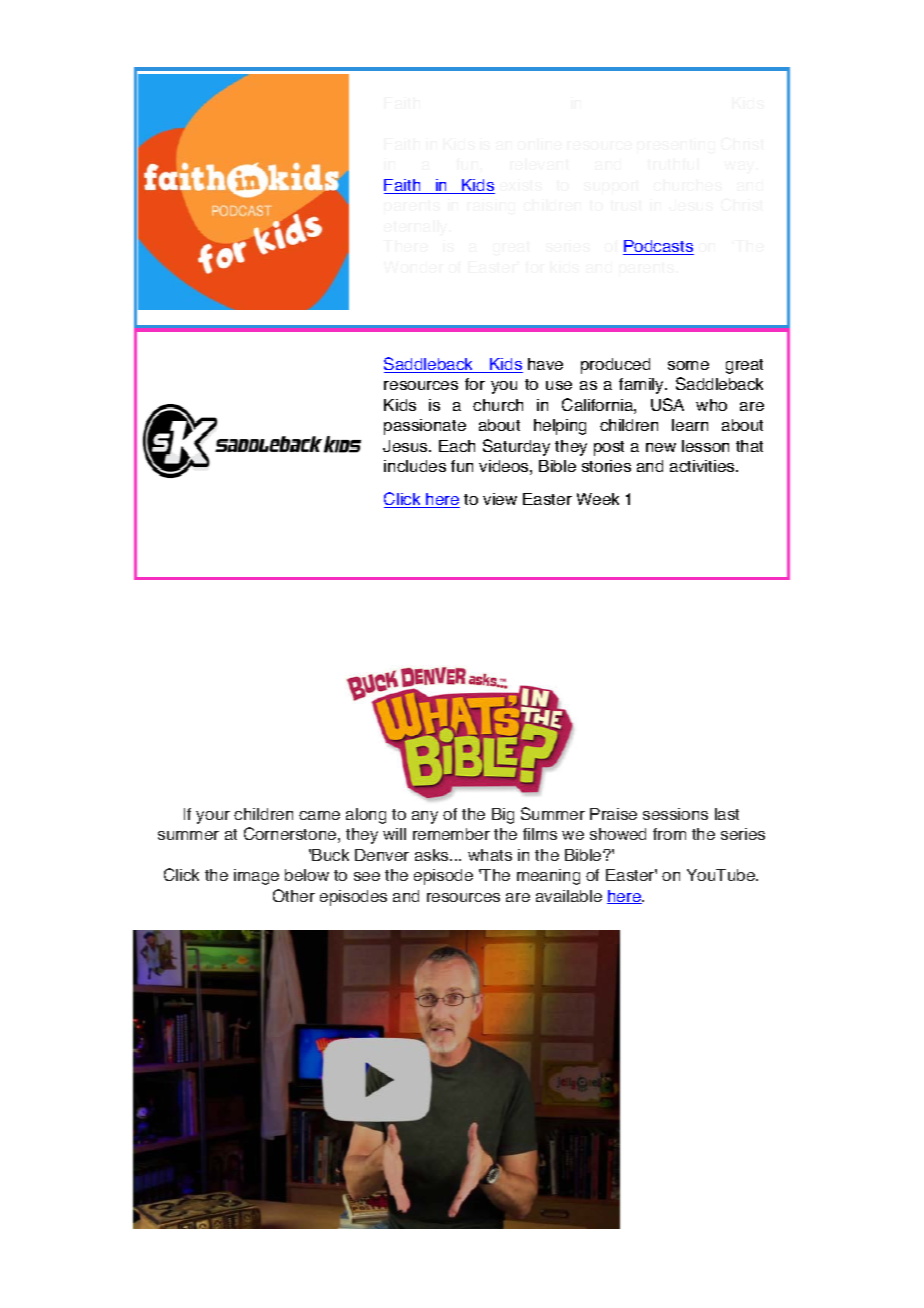 This screenshot has width=924, height=1308. Describe the element at coordinates (490, 855) in the screenshot. I see `whats` at that location.
